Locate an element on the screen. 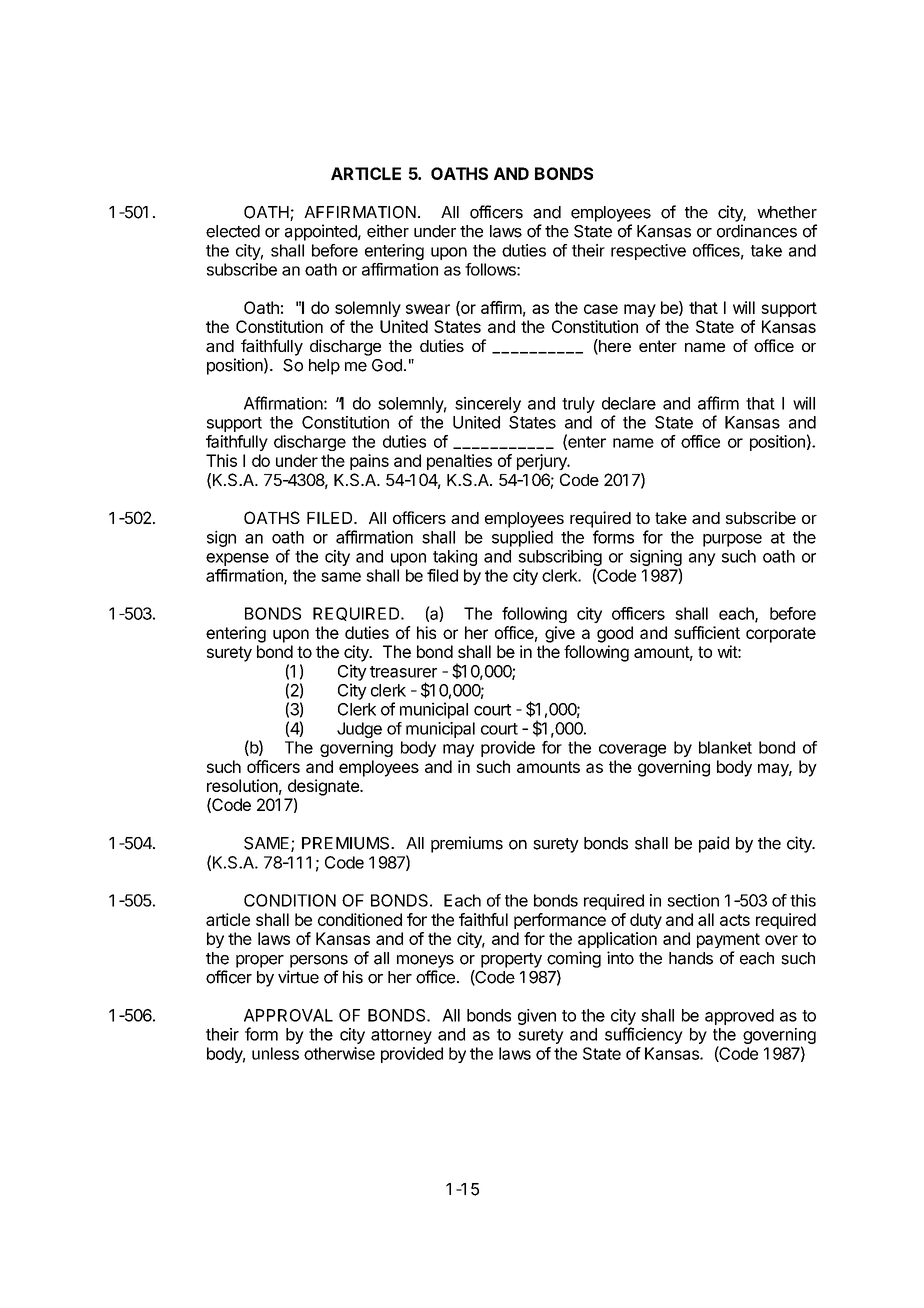  APPROVAL is located at coordinates (288, 1015).
